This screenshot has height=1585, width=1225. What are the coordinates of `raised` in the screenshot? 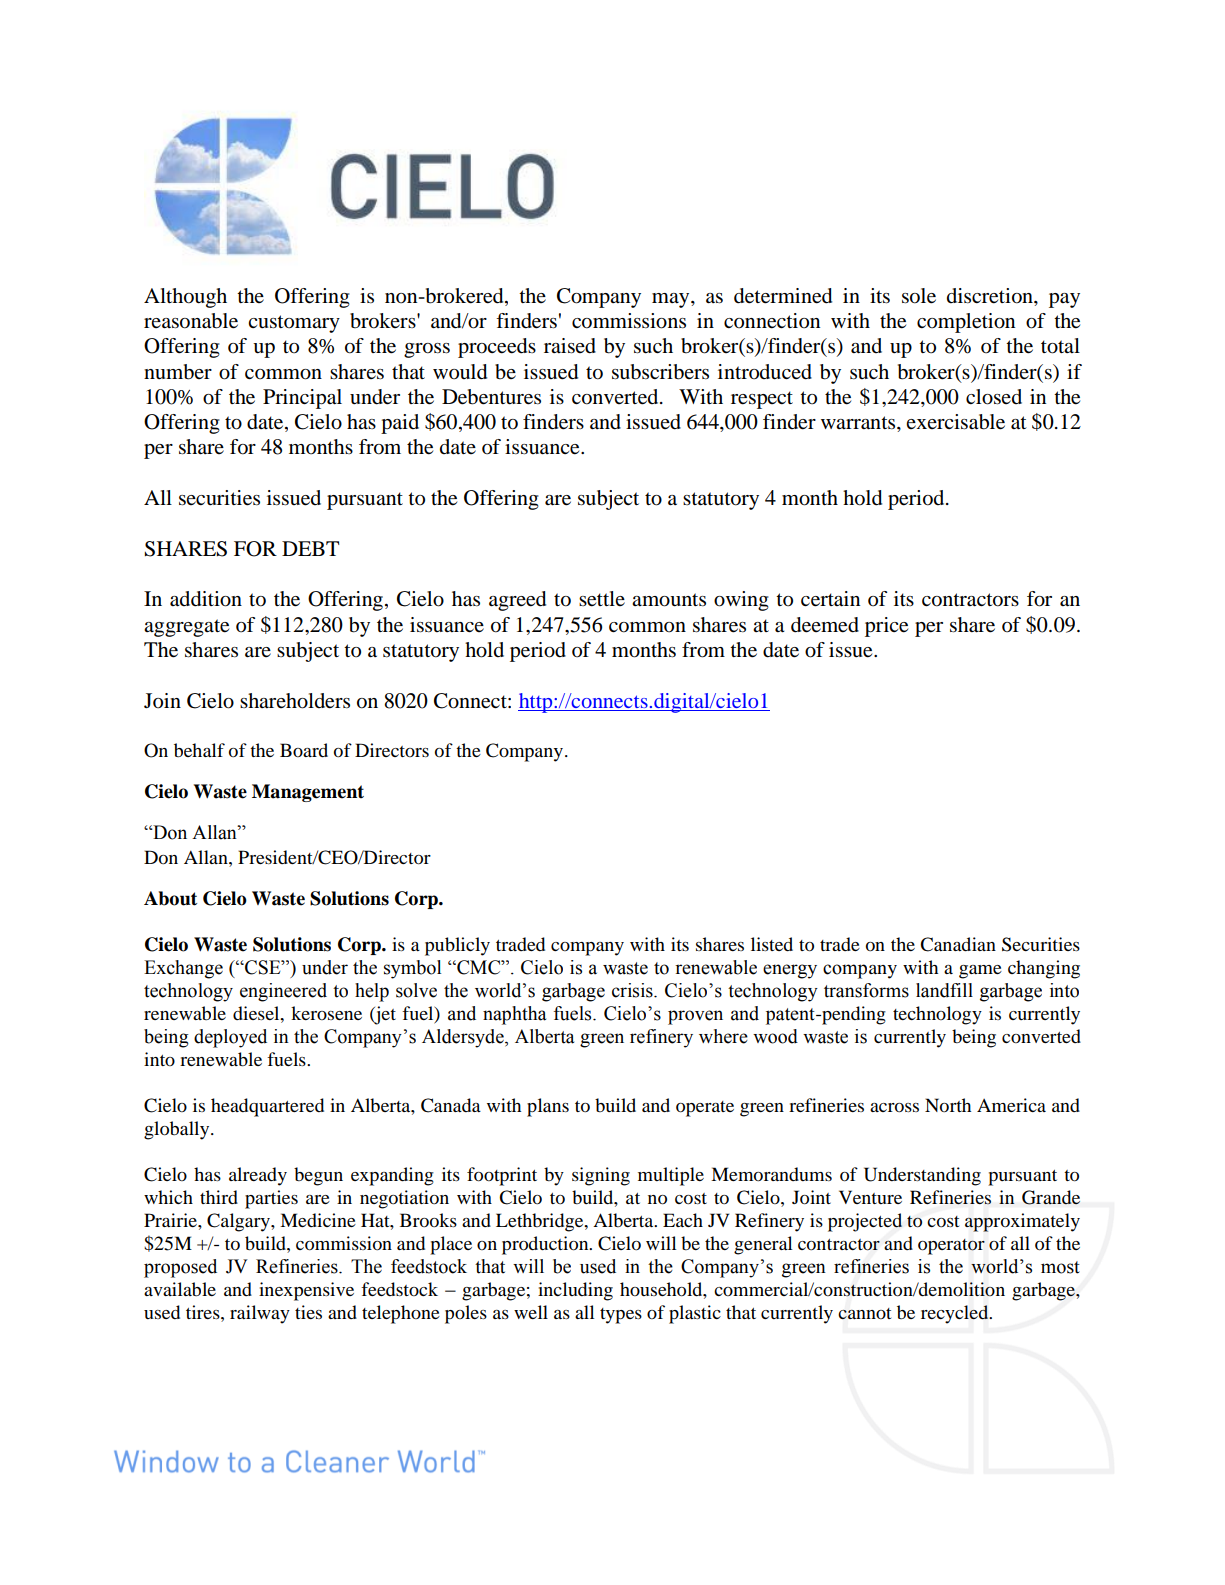 It's located at (570, 346).
